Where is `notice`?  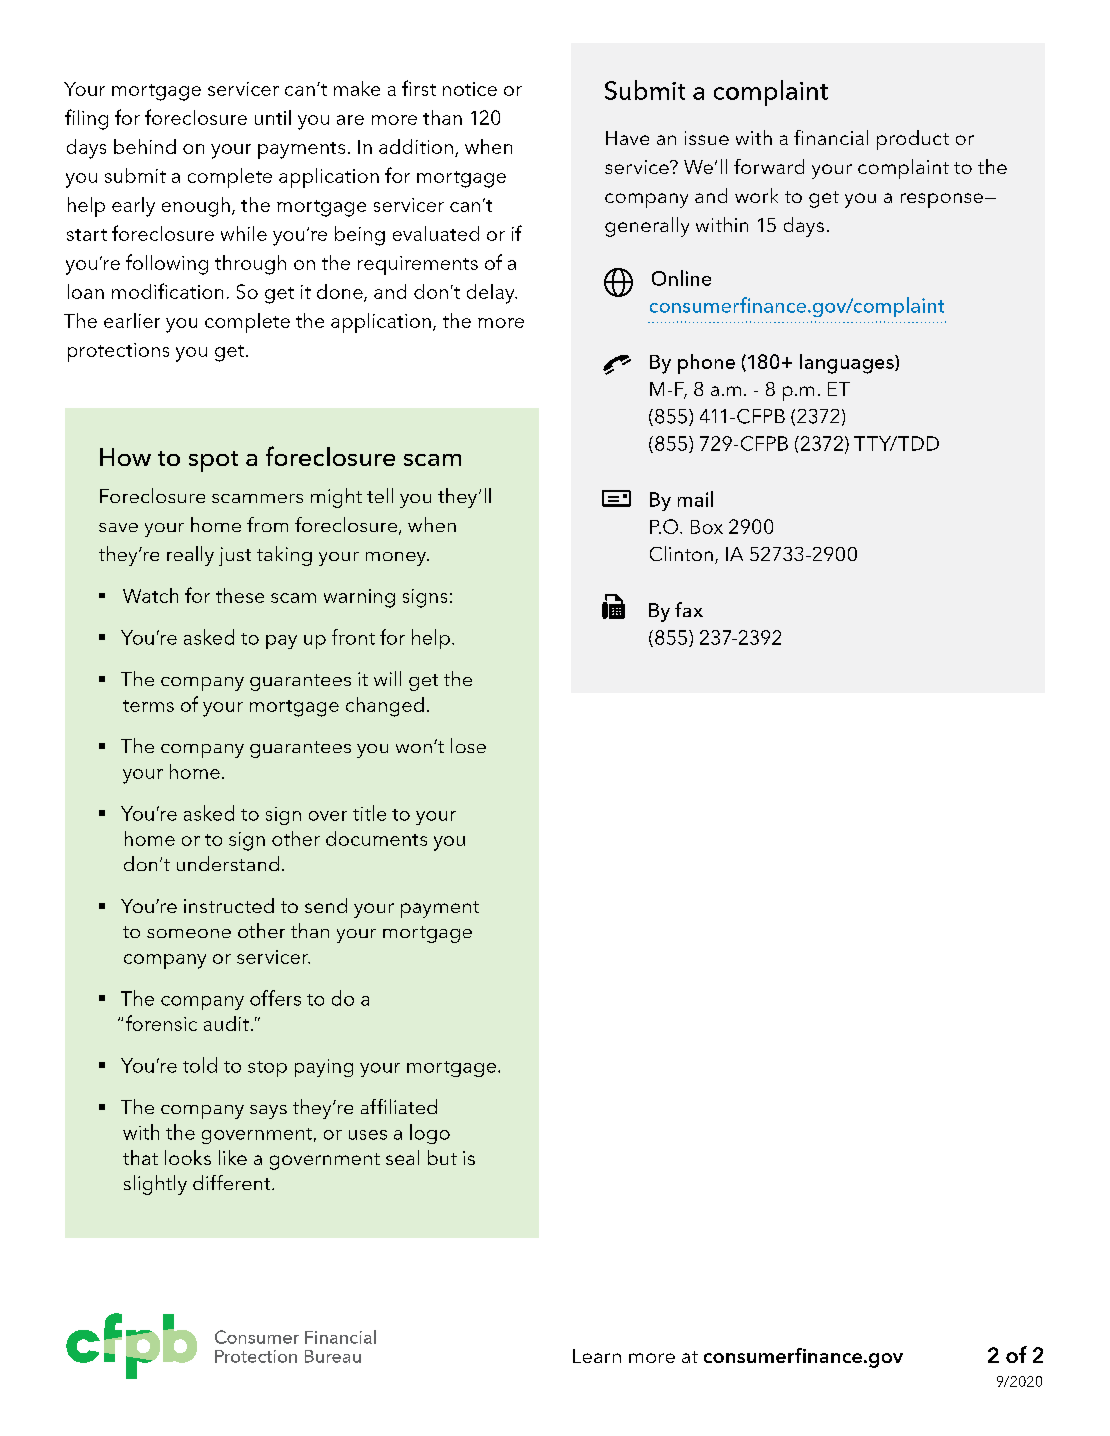
notice is located at coordinates (470, 89).
